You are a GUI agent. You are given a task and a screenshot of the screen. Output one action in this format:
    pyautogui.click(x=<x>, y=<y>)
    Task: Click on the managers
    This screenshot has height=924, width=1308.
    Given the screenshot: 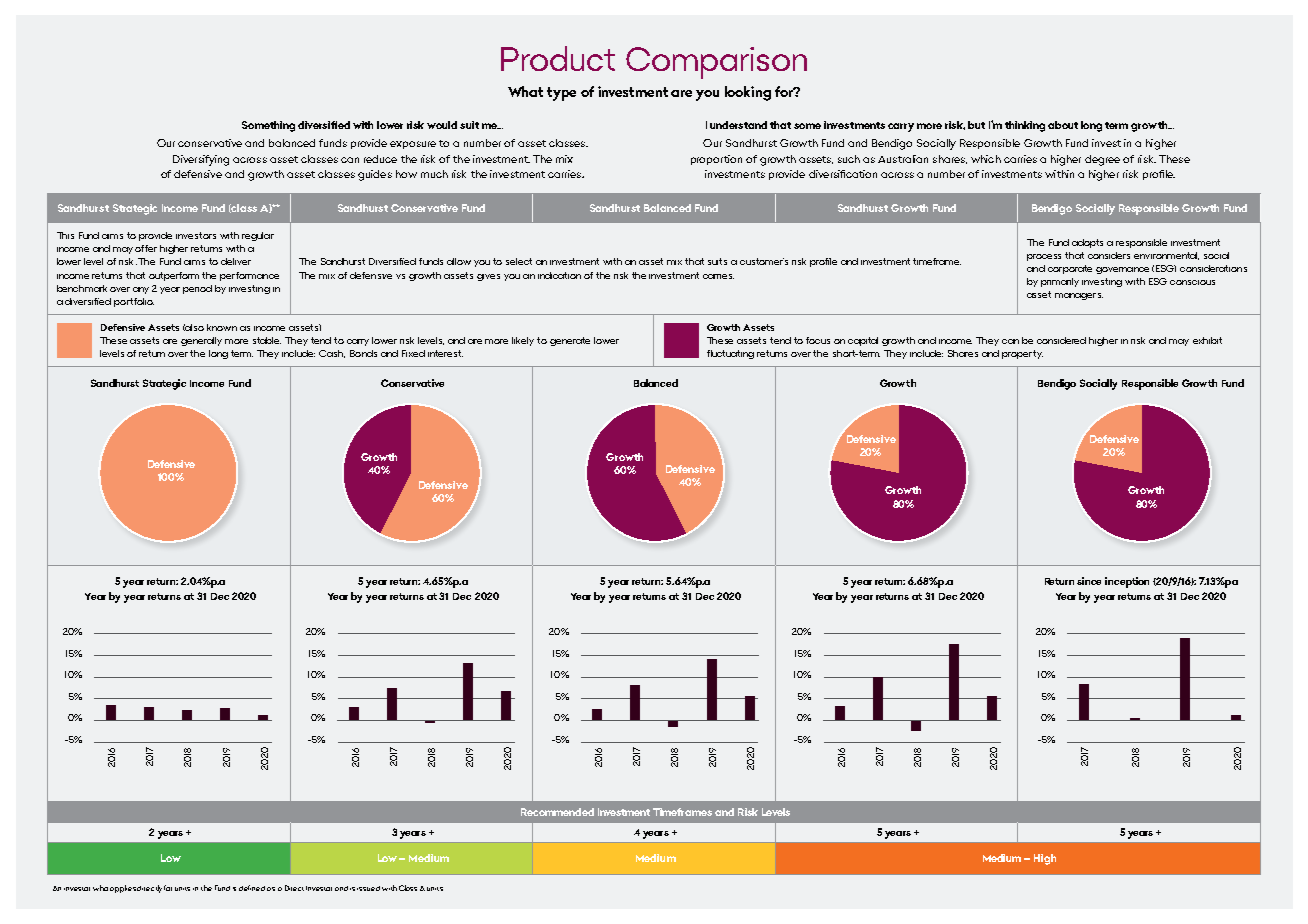 What is the action you would take?
    pyautogui.click(x=1079, y=296)
